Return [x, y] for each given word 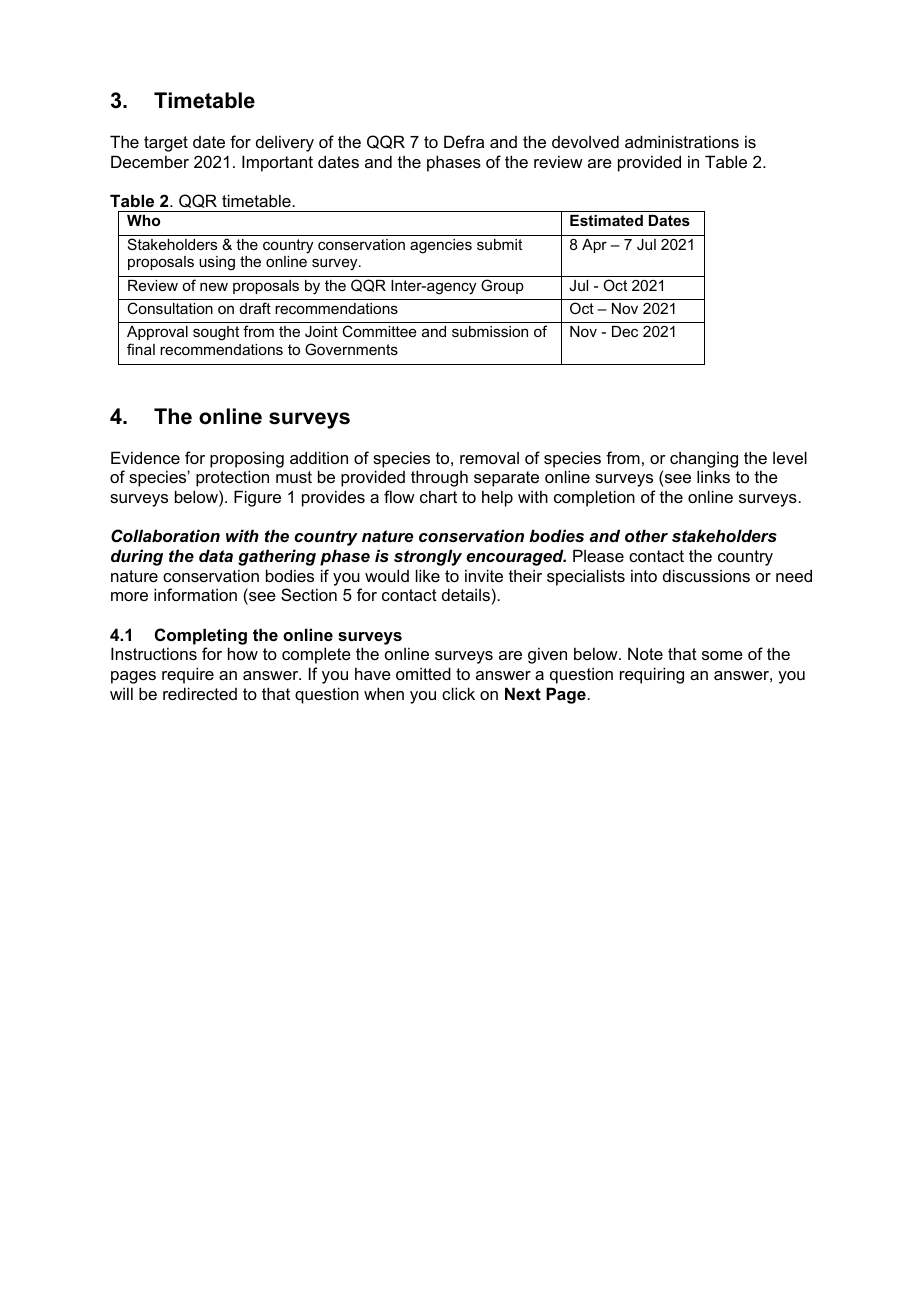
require [188, 675]
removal [489, 458]
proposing [247, 459]
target [166, 144]
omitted [423, 673]
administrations [682, 141]
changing [704, 459]
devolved [585, 141]
